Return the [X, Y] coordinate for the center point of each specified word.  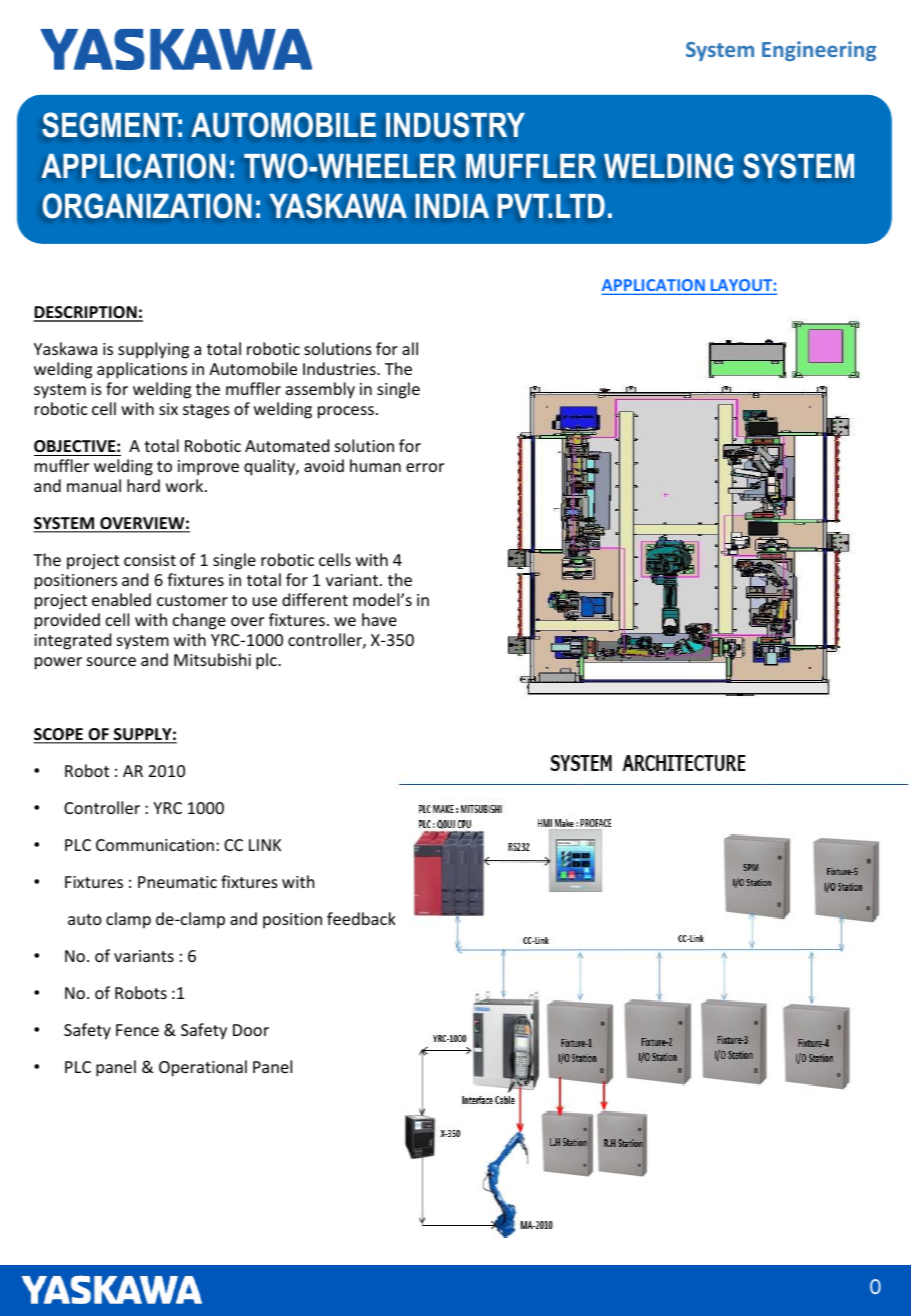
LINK [265, 845]
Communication [155, 845]
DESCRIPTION [86, 313]
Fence [137, 1030]
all [410, 348]
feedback [361, 918]
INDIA [452, 206]
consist [150, 560]
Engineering [819, 51]
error [425, 467]
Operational [203, 1068]
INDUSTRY [455, 124]
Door [251, 1030]
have [379, 619]
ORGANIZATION [147, 205]
